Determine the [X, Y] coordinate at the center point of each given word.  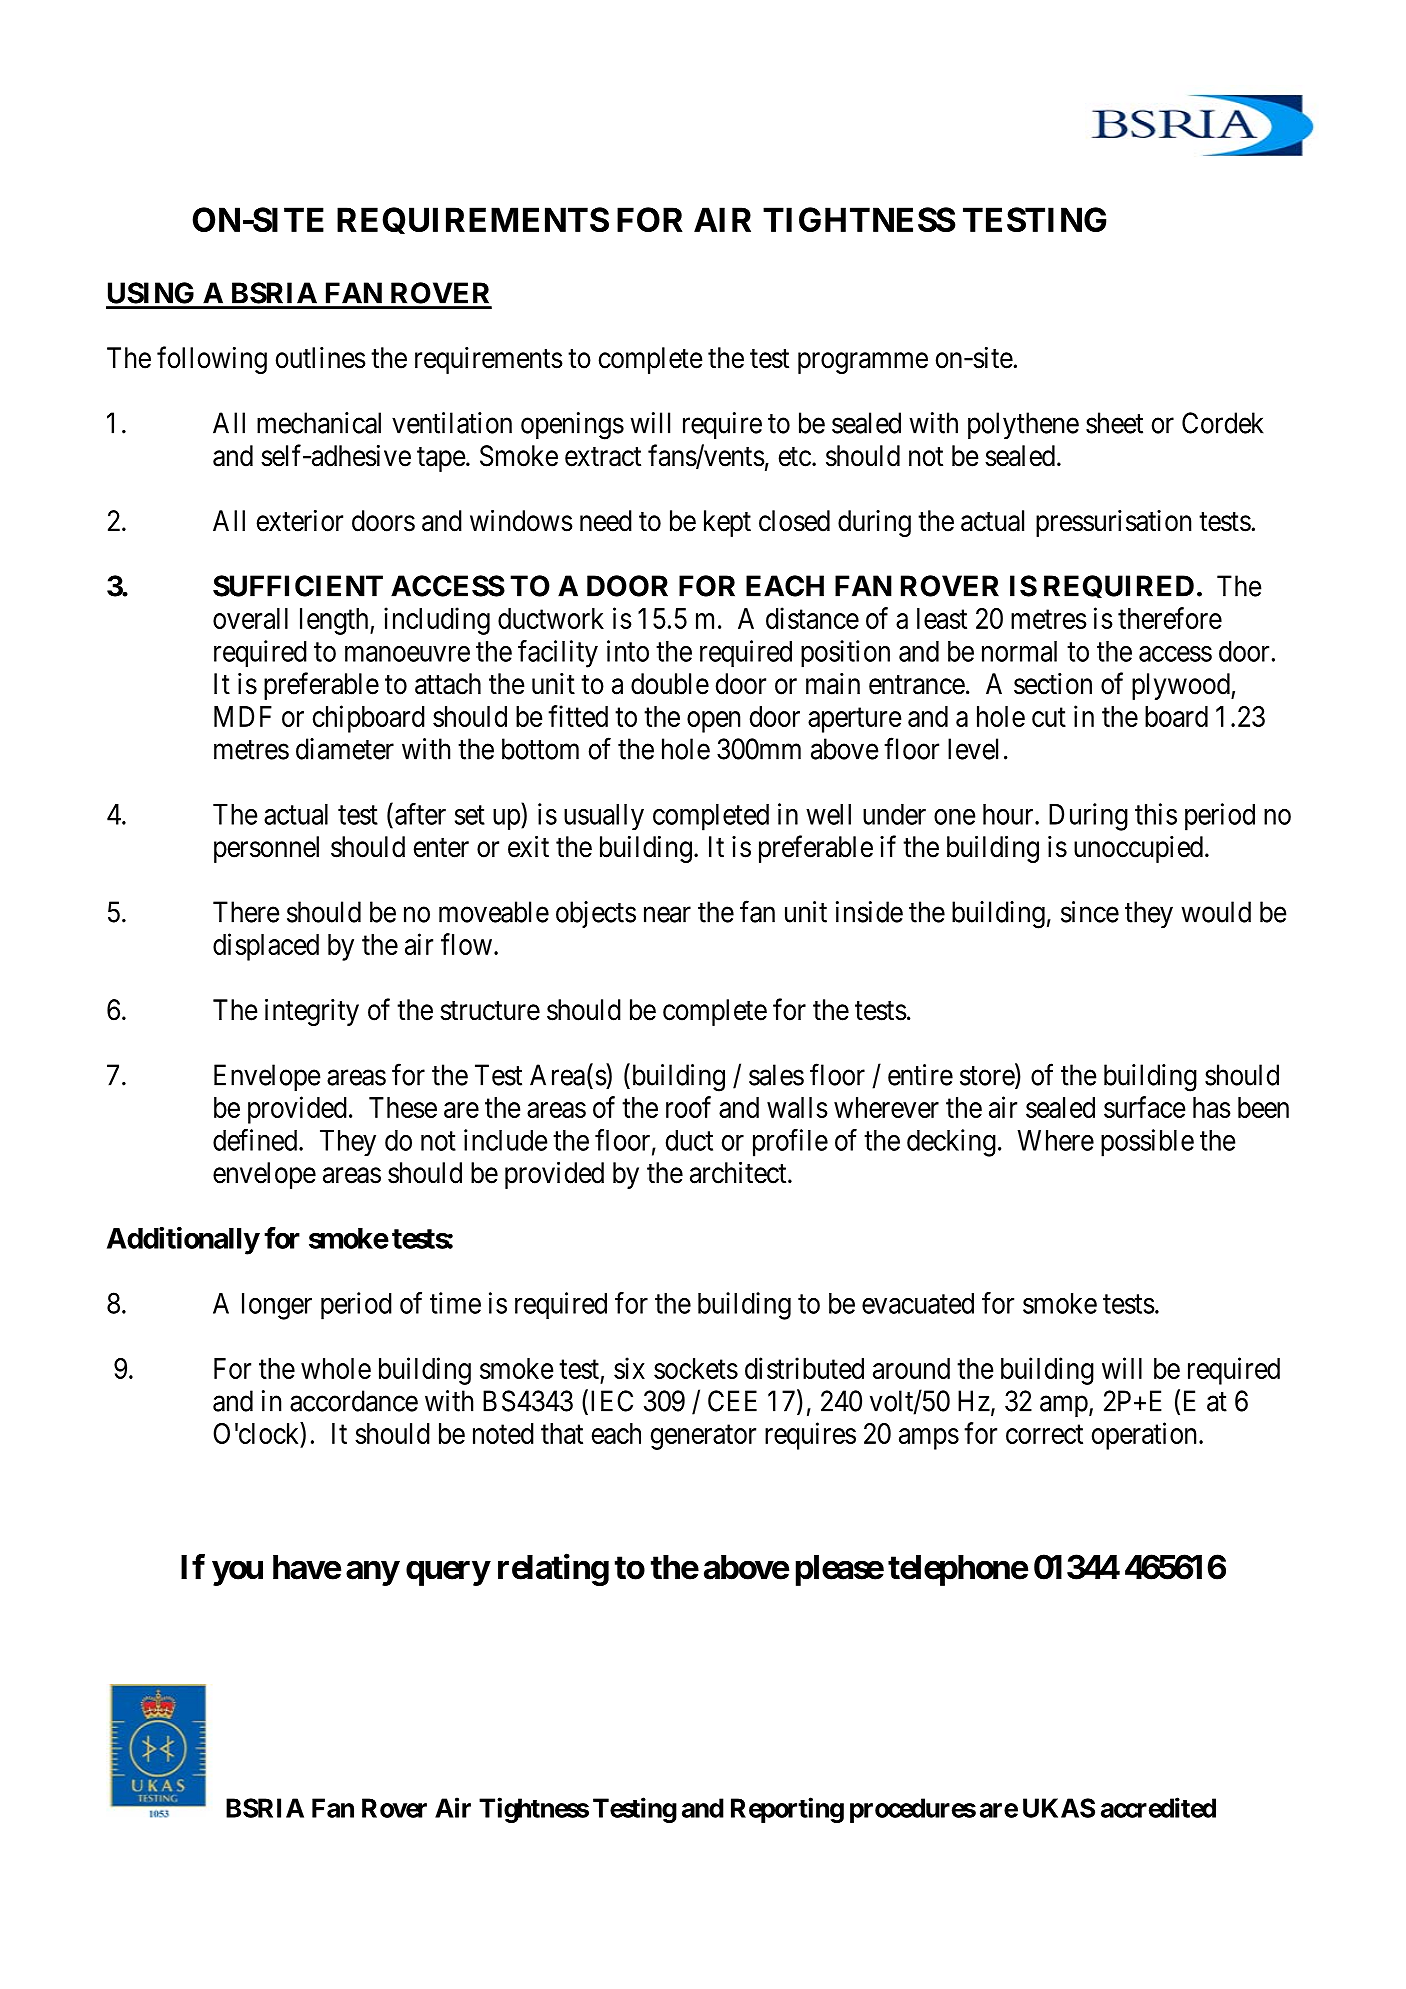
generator [703, 1437]
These [403, 1107]
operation [1146, 1436]
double [670, 684]
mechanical [319, 423]
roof [688, 1107]
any [372, 1573]
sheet [1114, 423]
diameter [345, 749]
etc [795, 457]
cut [1049, 717]
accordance [354, 1401]
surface [1144, 1107]
